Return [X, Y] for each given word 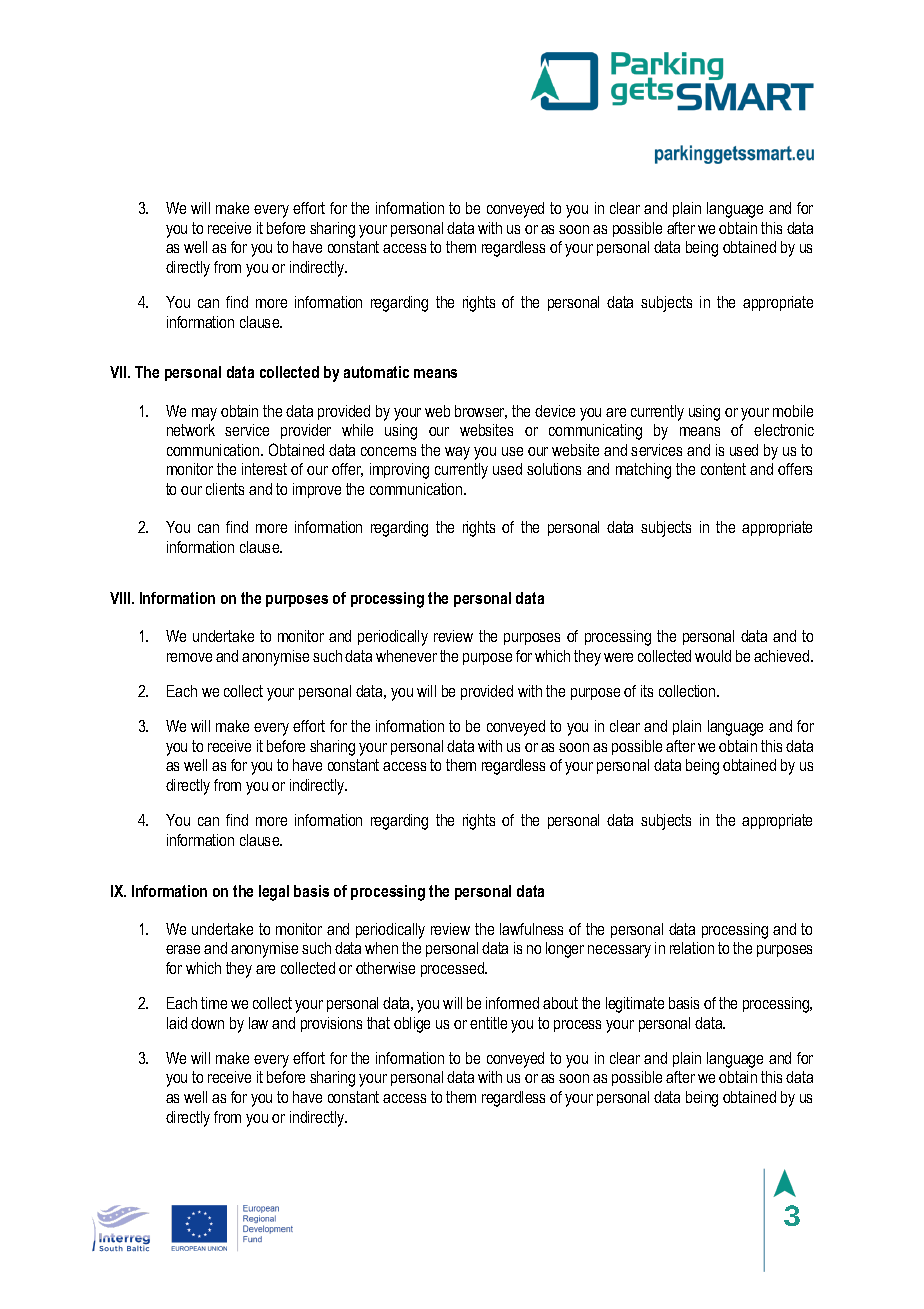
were [618, 657]
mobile [793, 411]
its [647, 691]
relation [692, 948]
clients [225, 489]
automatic [376, 372]
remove [189, 657]
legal [274, 893]
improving [399, 471]
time [214, 1003]
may [204, 414]
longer [565, 950]
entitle [488, 1023]
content [723, 469]
